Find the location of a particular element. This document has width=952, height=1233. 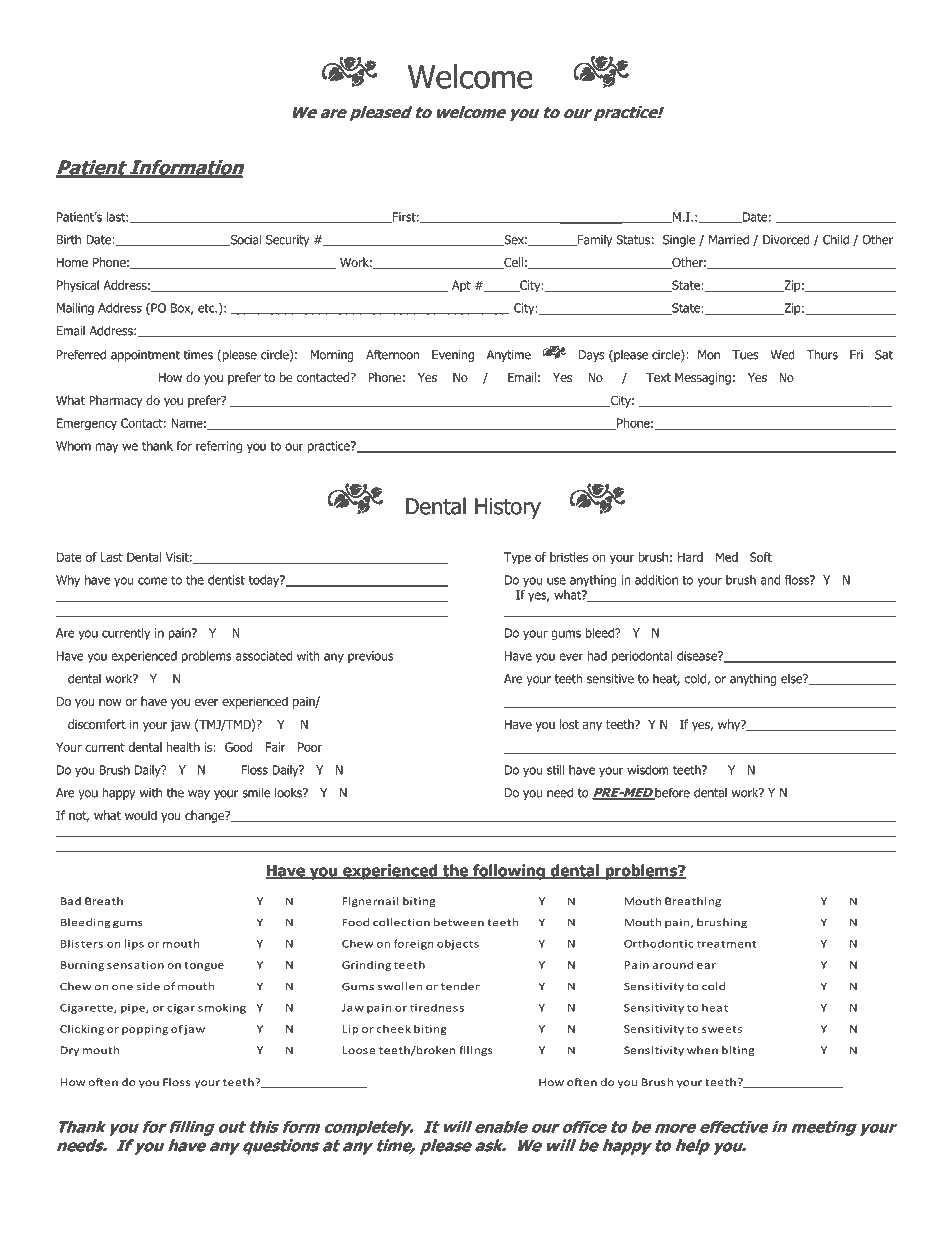

may is located at coordinates (107, 448).
